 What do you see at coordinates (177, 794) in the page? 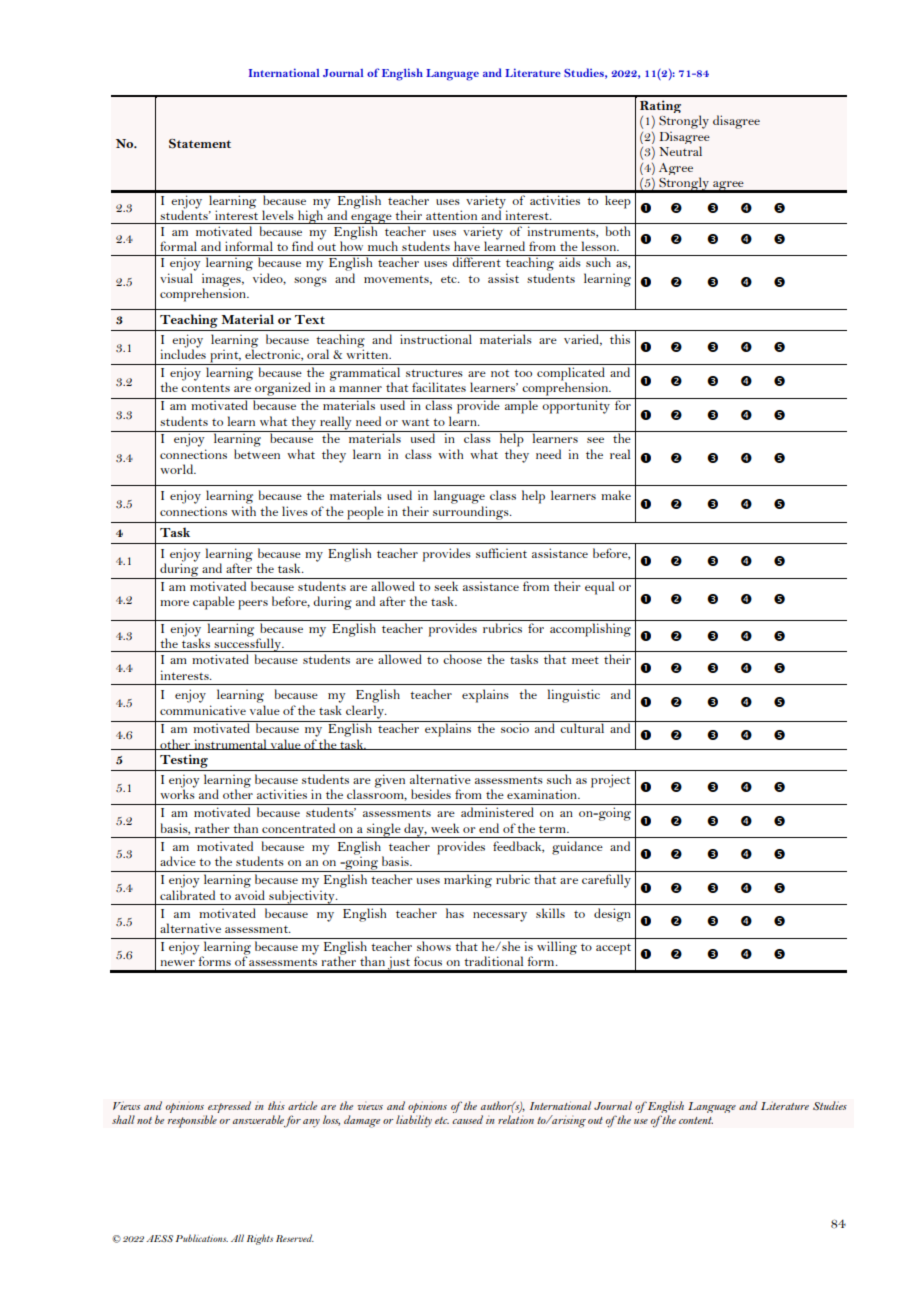
I see `works` at bounding box center [177, 794].
